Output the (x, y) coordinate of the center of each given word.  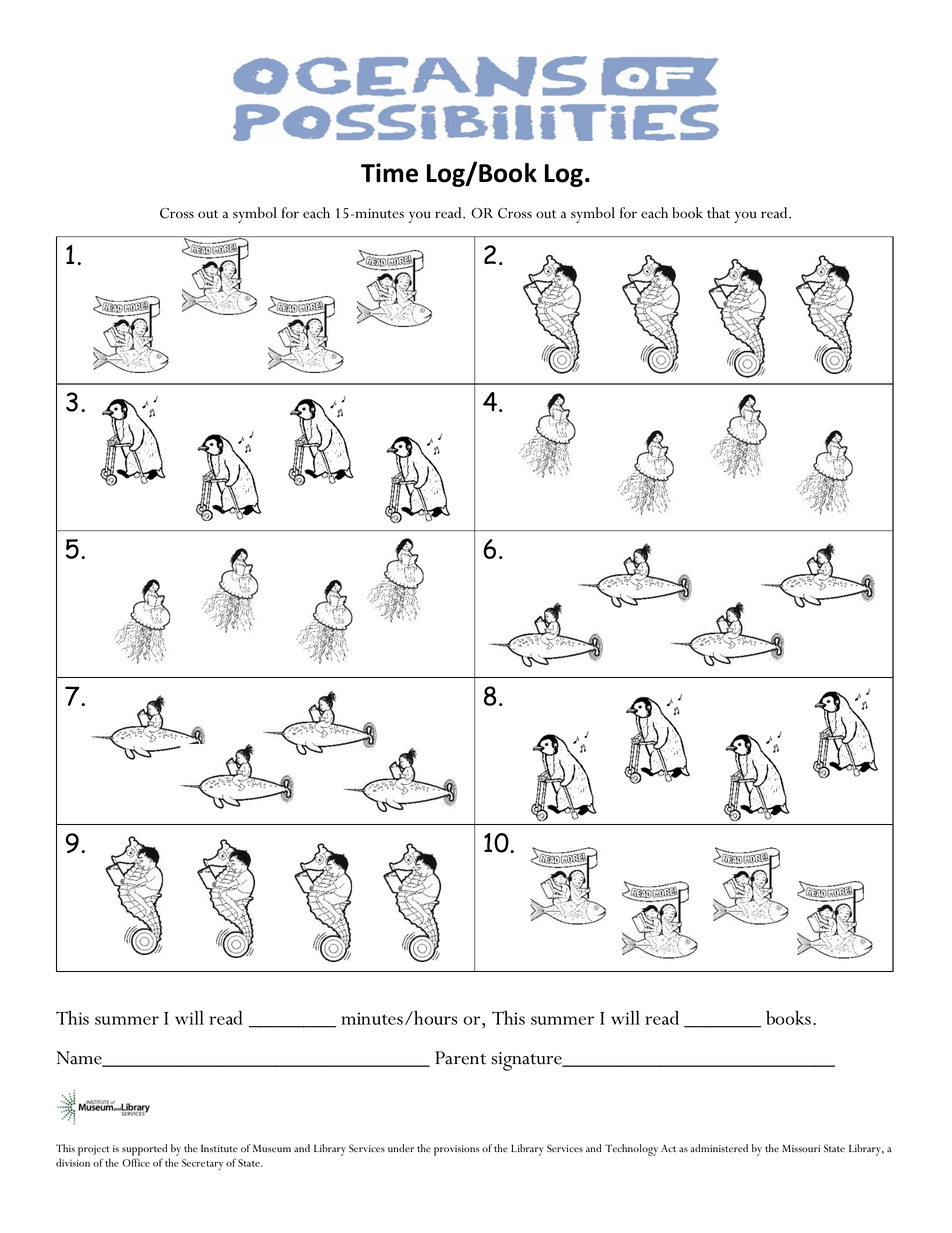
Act (668, 1148)
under (401, 1148)
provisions (456, 1150)
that (718, 213)
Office (136, 1162)
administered (719, 1148)
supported (144, 1150)
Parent (460, 1058)
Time (389, 173)
